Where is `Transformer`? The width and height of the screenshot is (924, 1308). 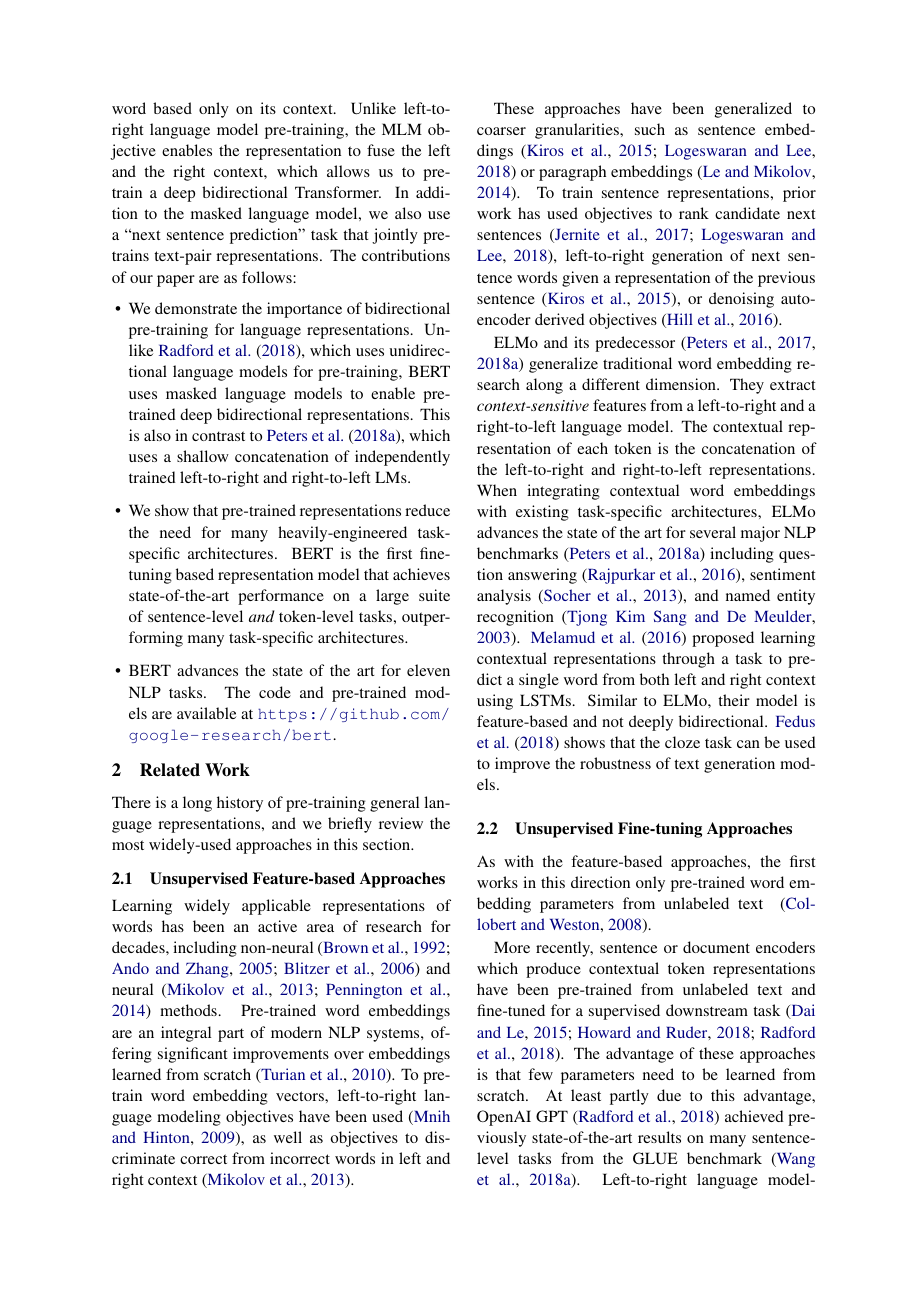
Transformer is located at coordinates (338, 192).
